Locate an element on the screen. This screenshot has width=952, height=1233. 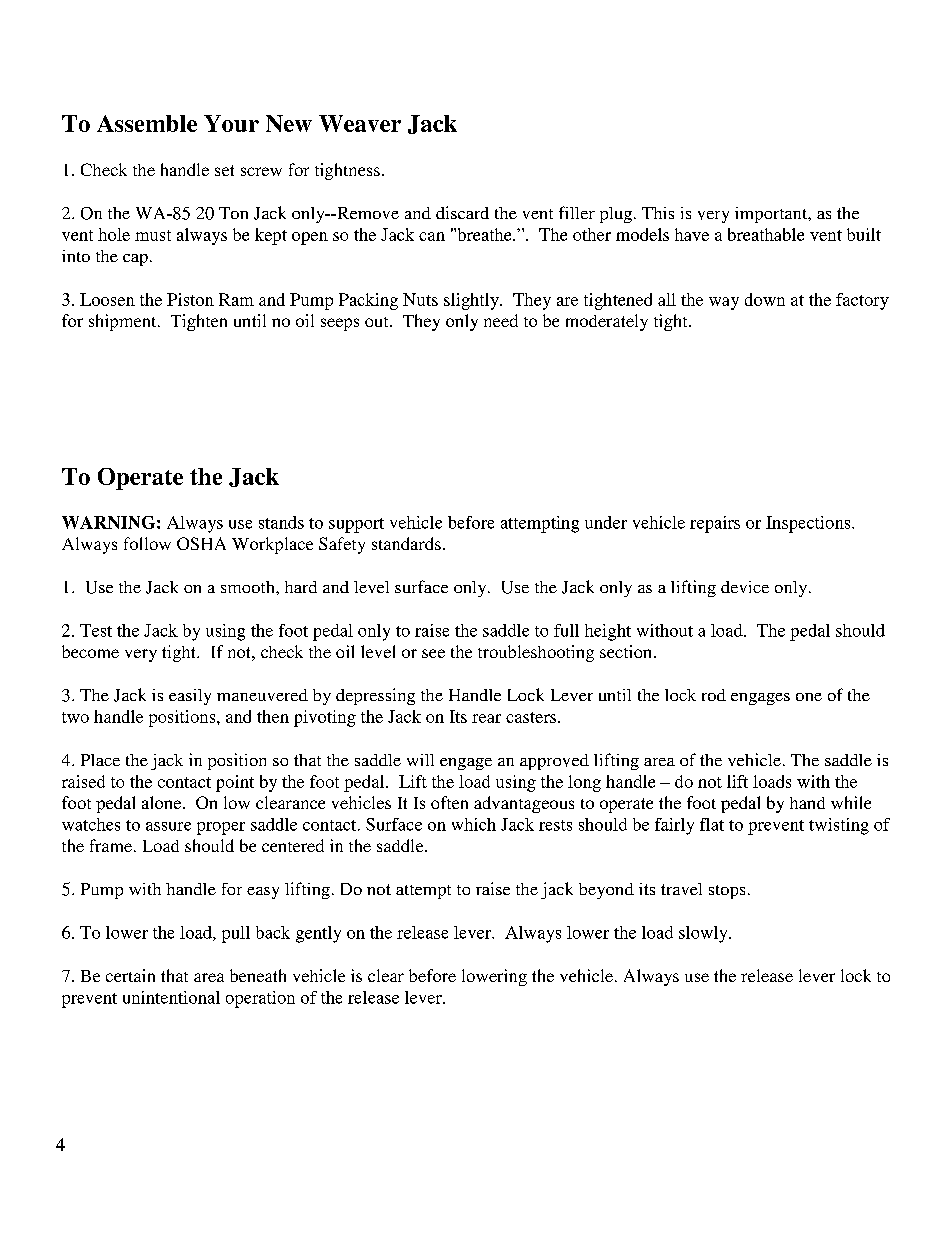
discard is located at coordinates (462, 212).
